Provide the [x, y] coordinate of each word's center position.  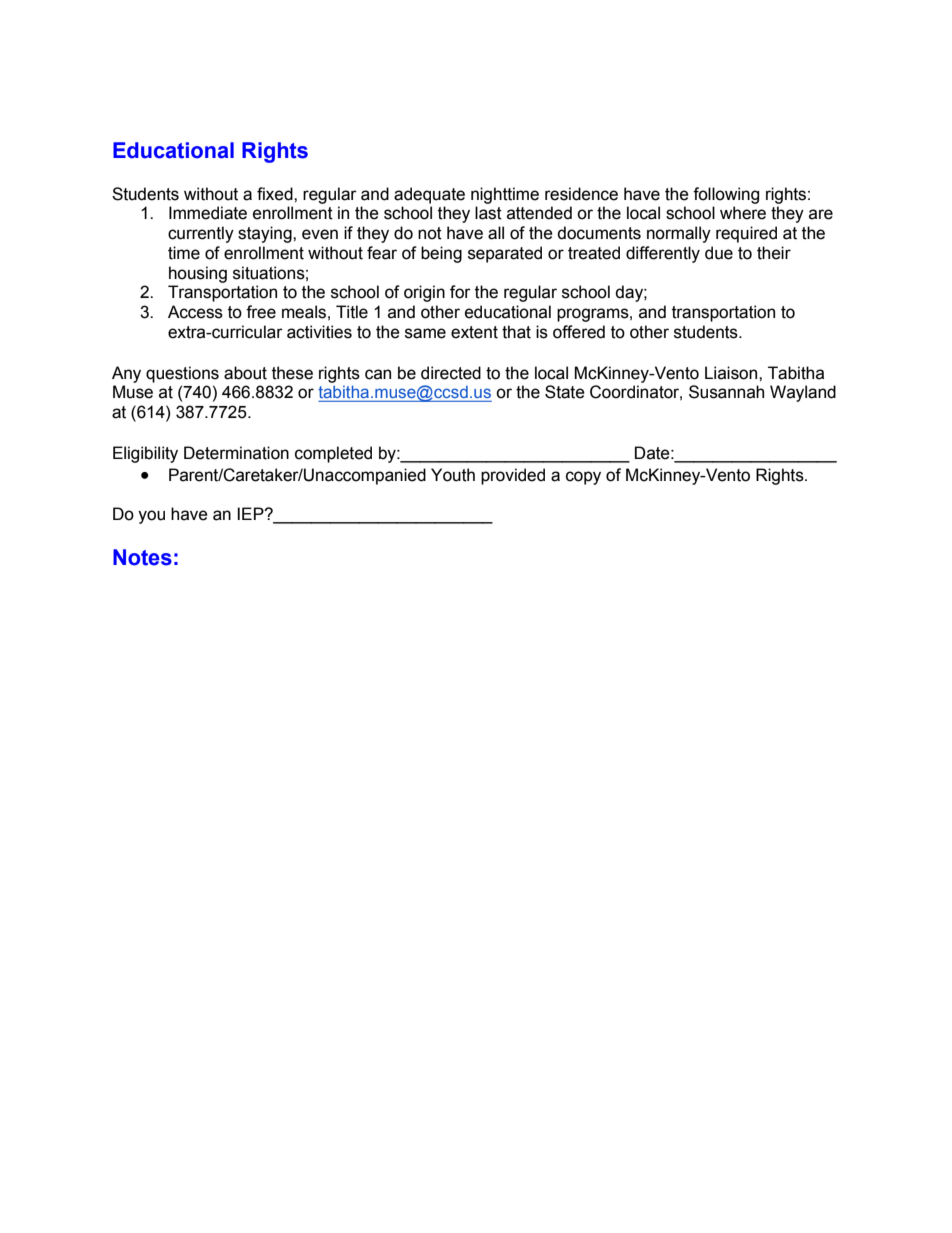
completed [333, 454]
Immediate [208, 213]
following [726, 195]
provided [513, 476]
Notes [142, 557]
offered [579, 332]
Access [195, 312]
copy [583, 478]
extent [474, 332]
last [488, 213]
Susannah [726, 392]
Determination [236, 453]
